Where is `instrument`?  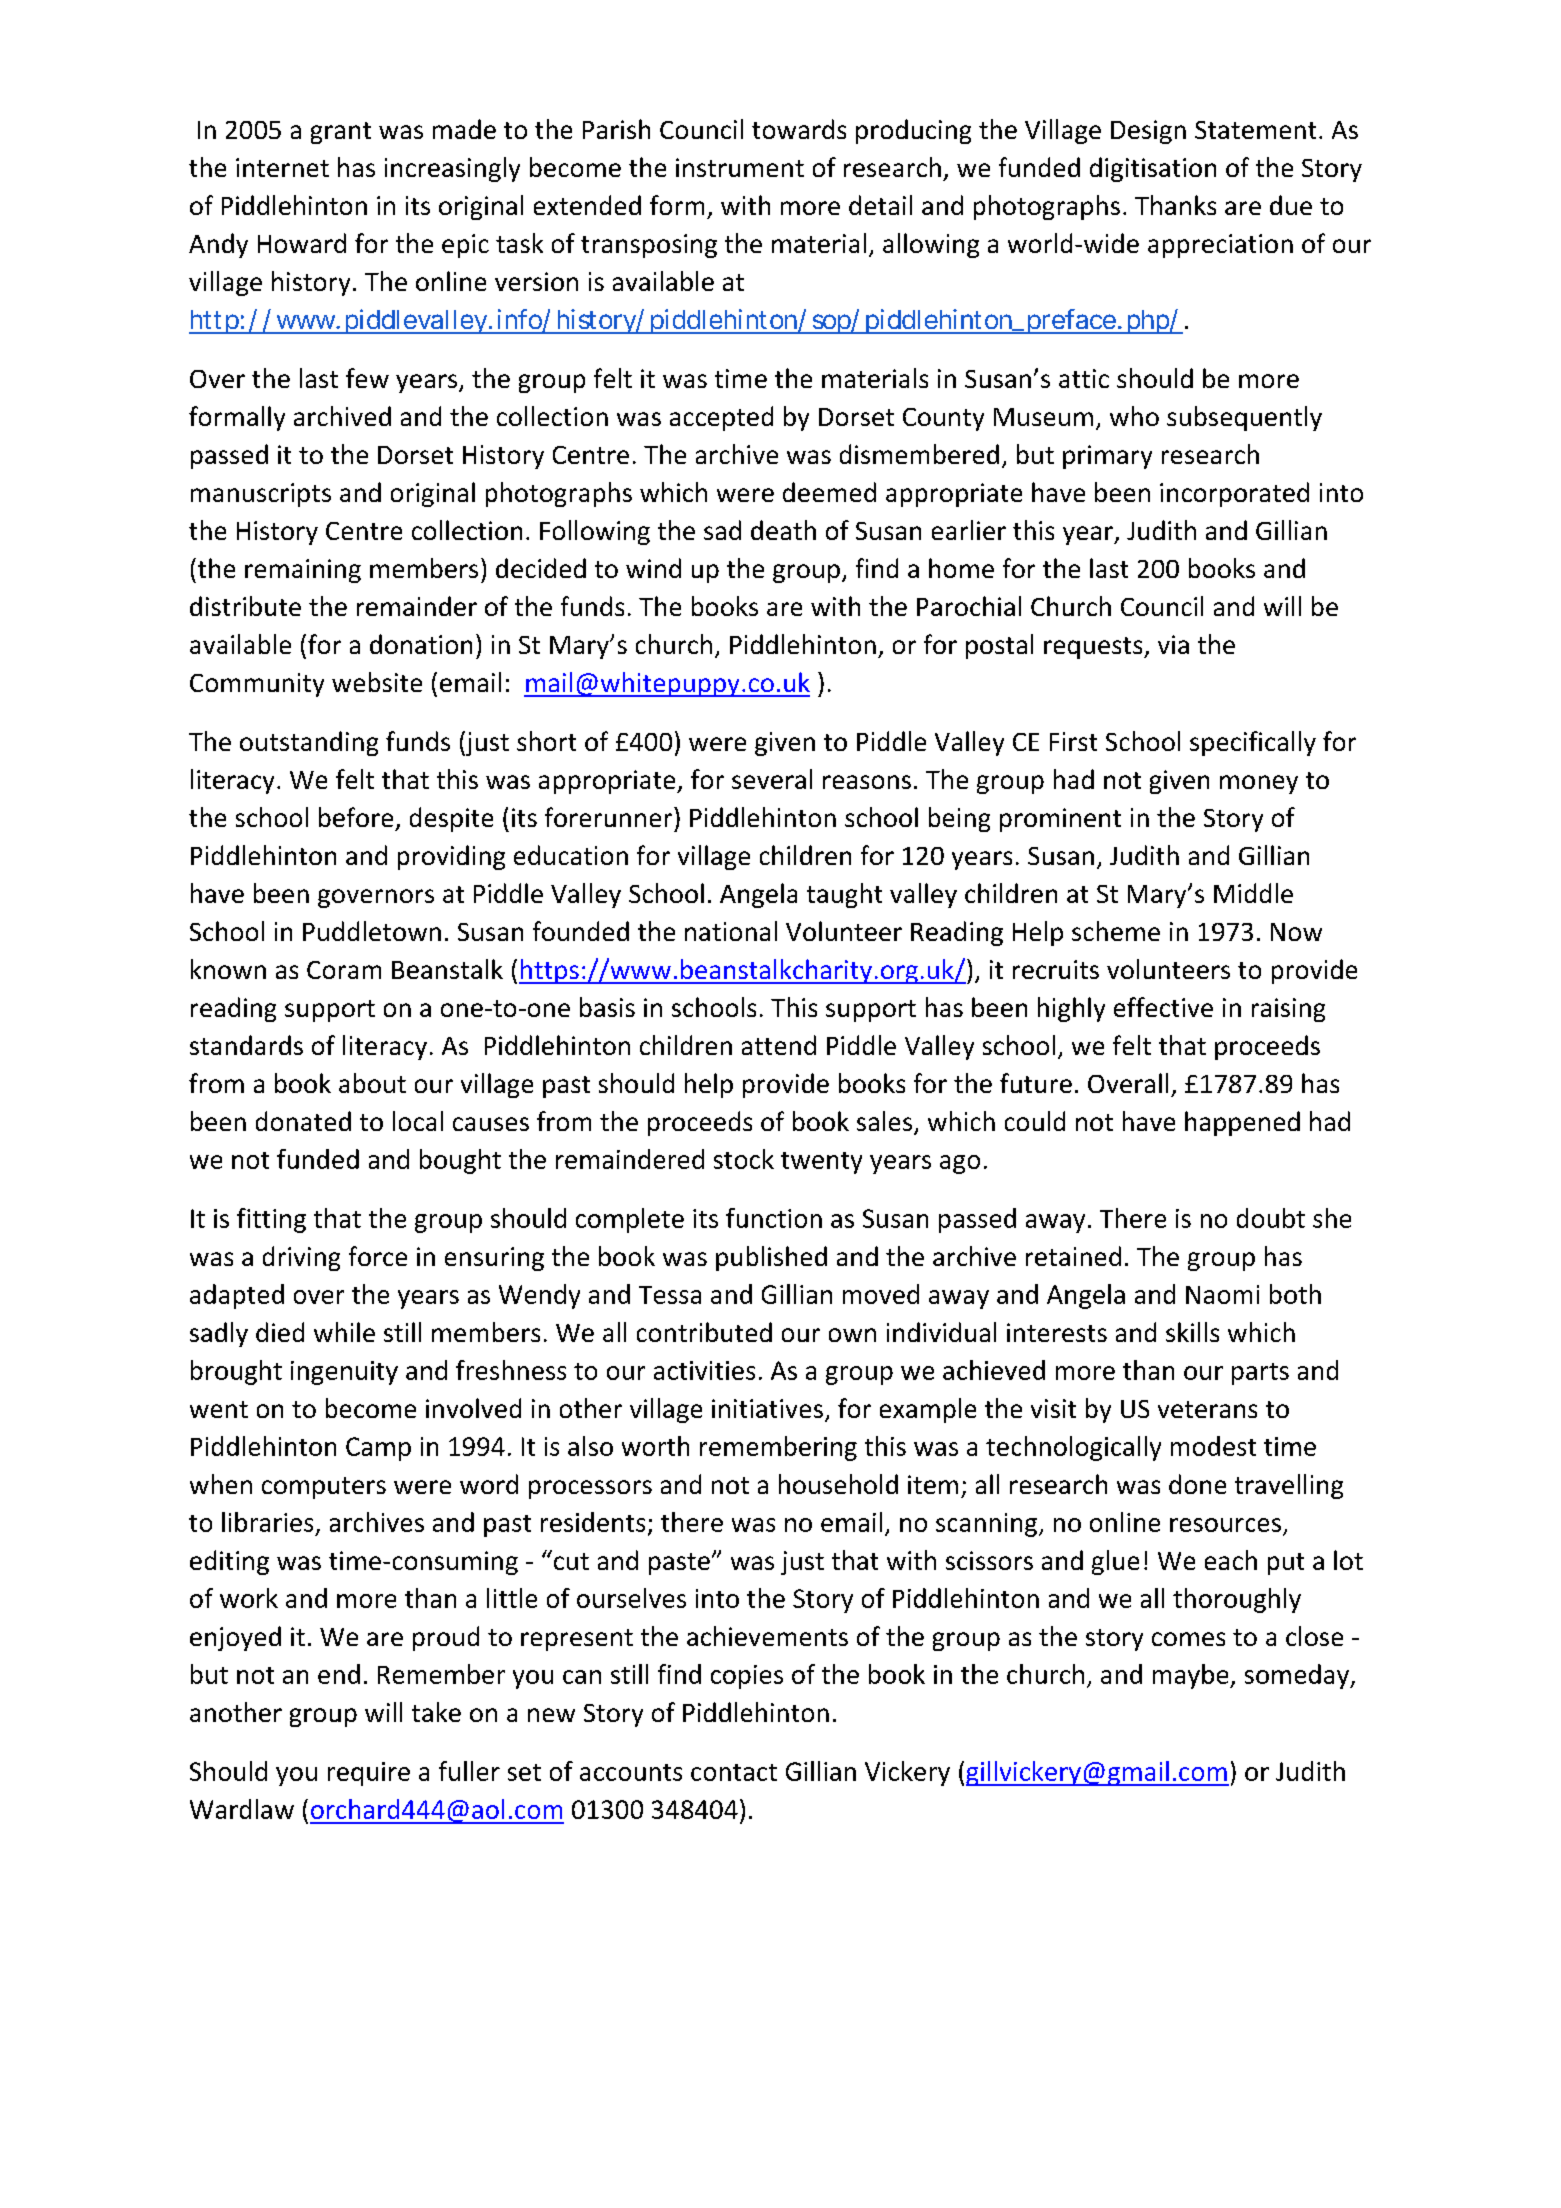 instrument is located at coordinates (740, 167).
